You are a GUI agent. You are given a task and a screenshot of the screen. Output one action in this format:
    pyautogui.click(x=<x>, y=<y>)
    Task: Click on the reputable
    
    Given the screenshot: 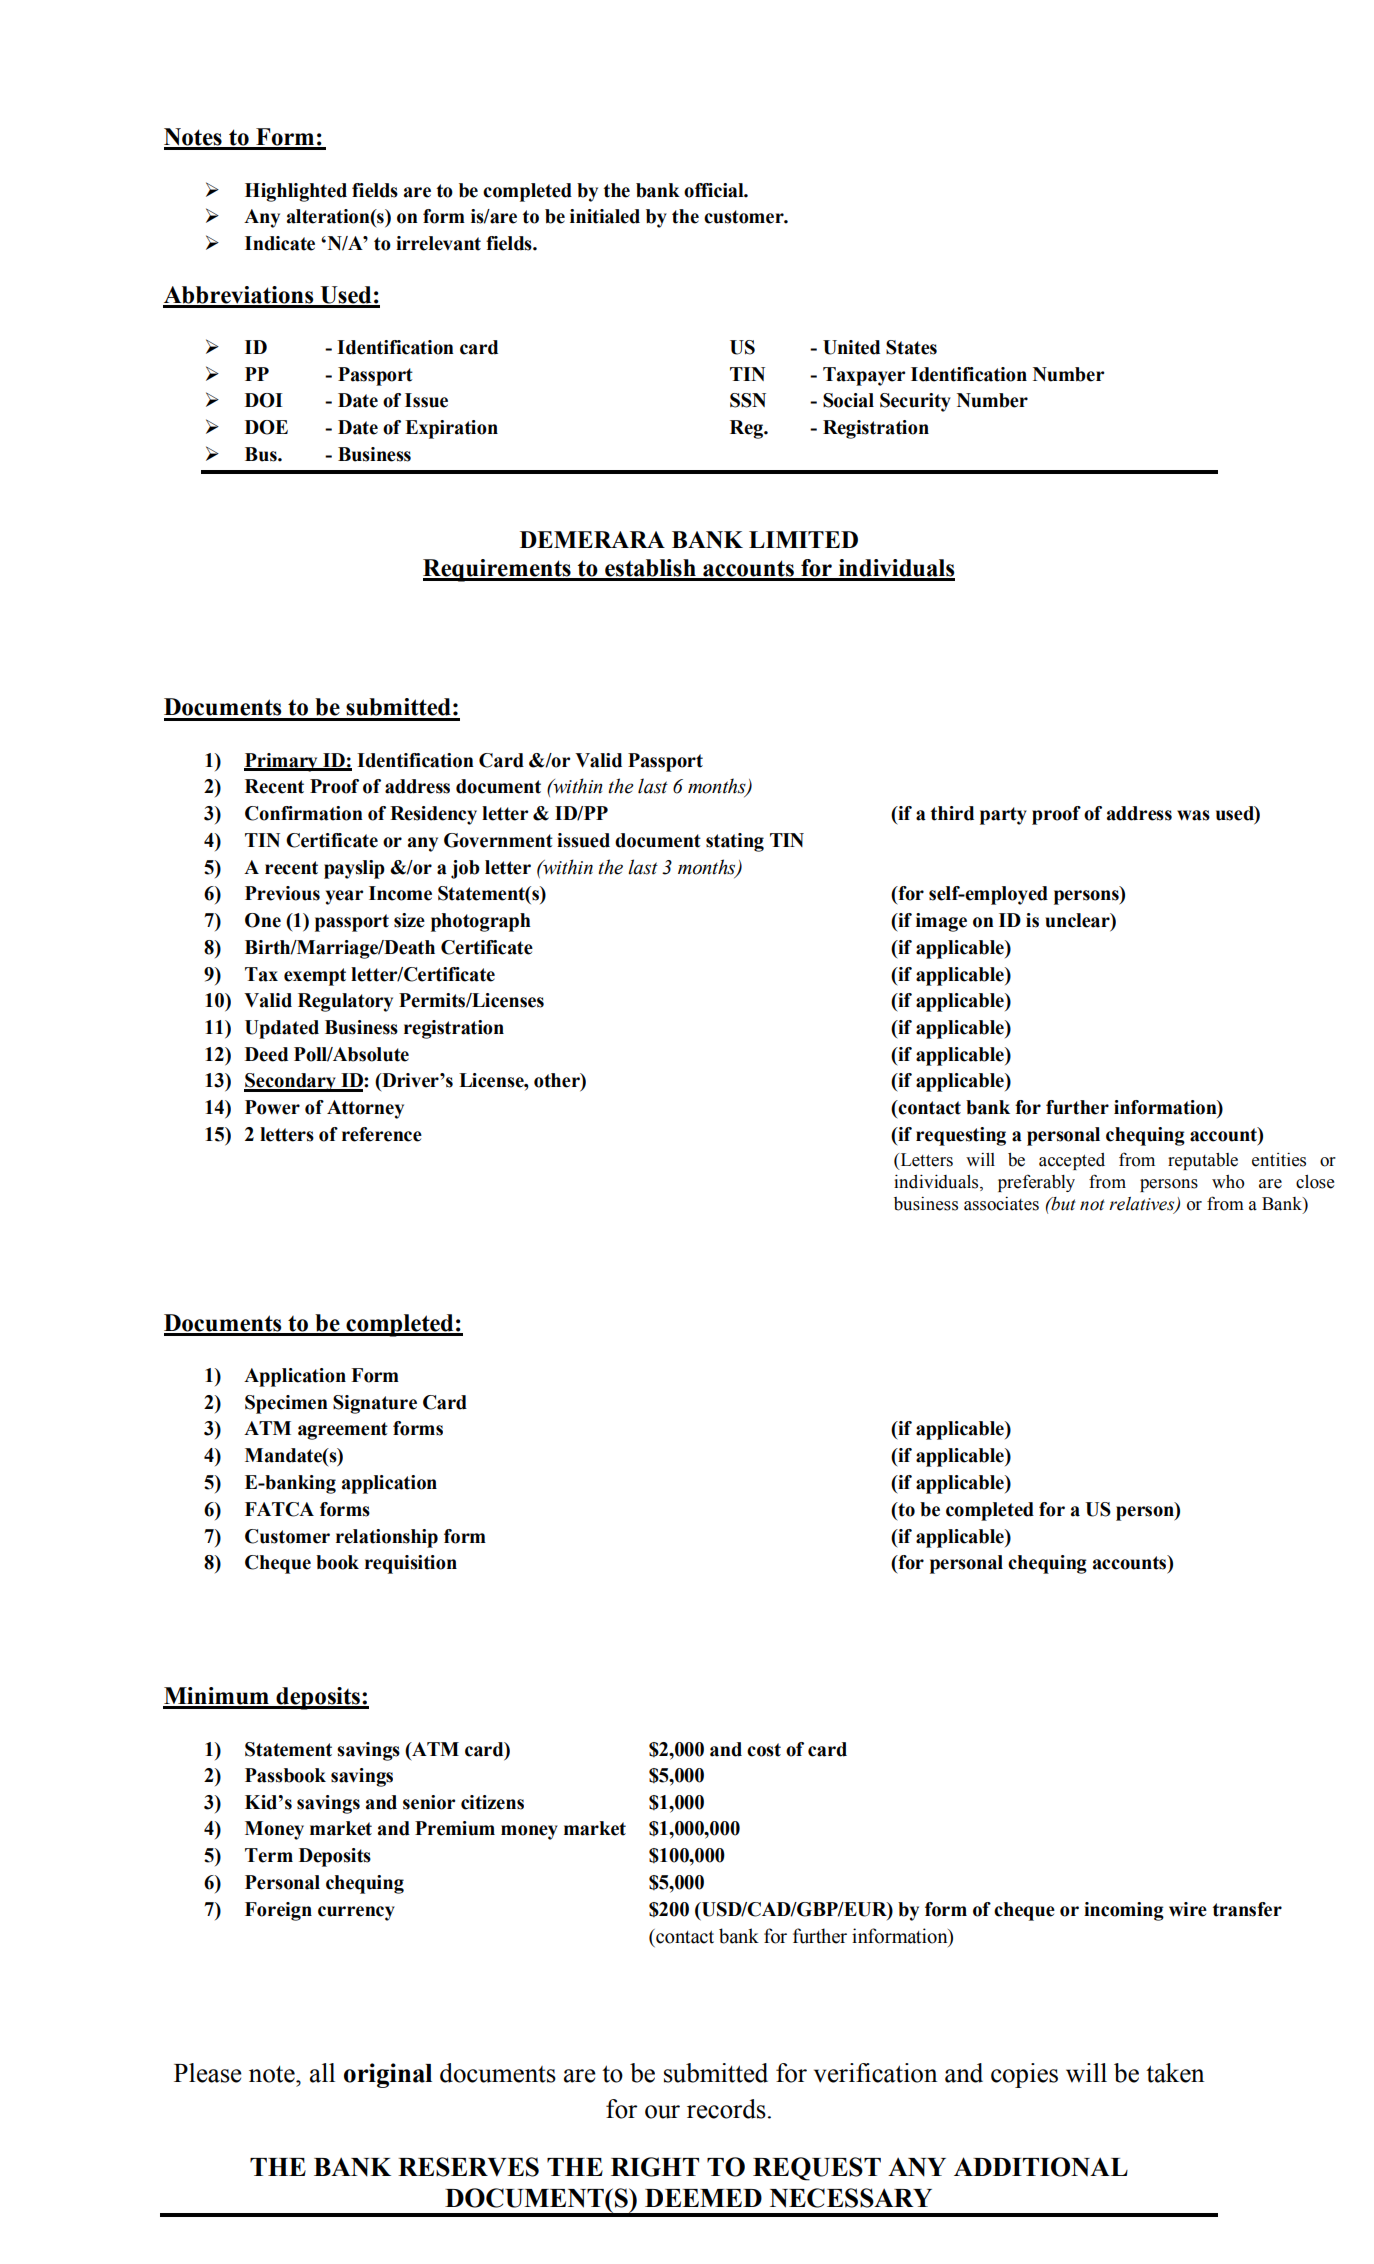 What is the action you would take?
    pyautogui.click(x=1203, y=1161)
